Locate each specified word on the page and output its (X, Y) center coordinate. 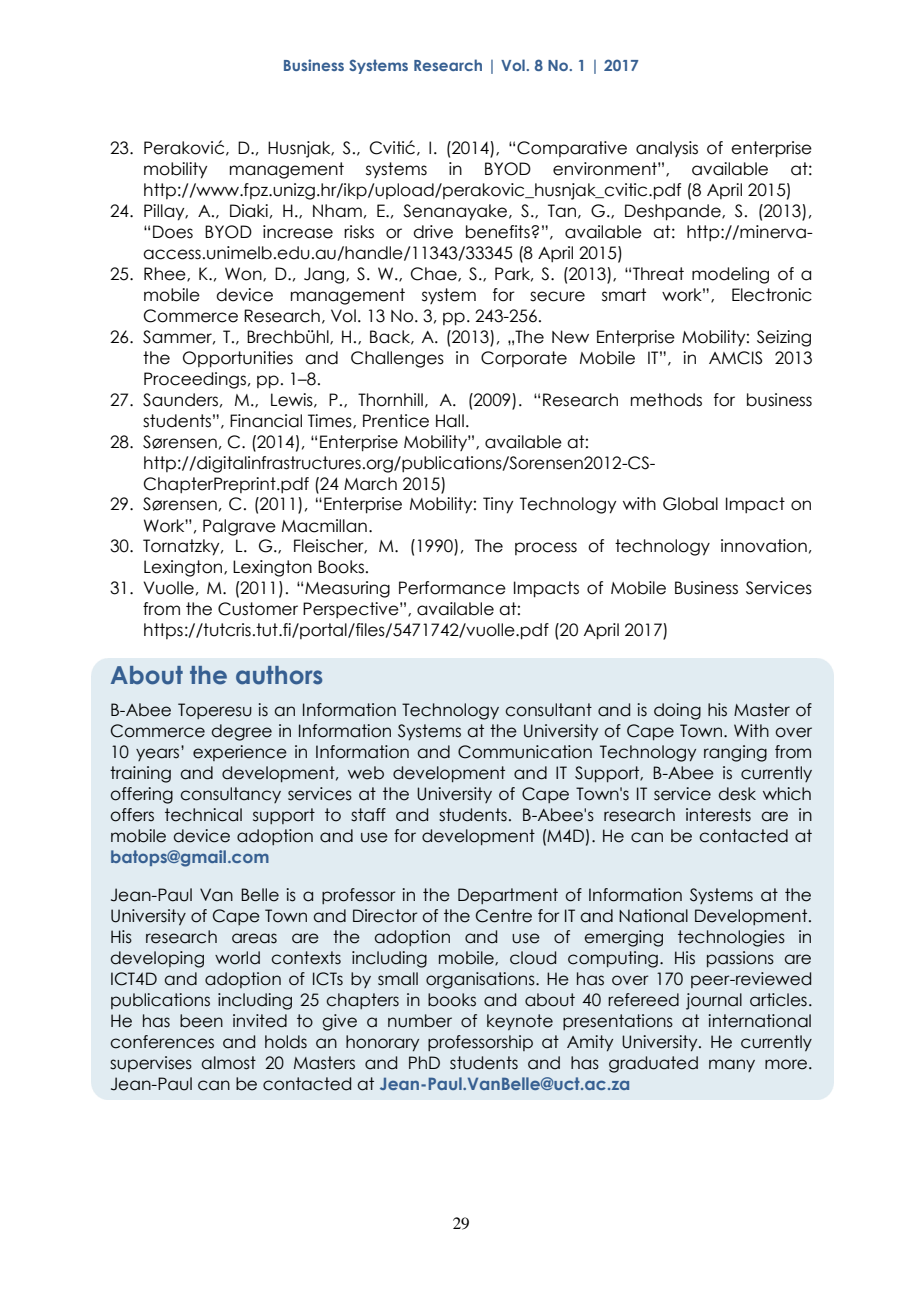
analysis (667, 149)
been (201, 1021)
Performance (452, 588)
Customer (258, 609)
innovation (764, 546)
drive (433, 232)
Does (173, 232)
